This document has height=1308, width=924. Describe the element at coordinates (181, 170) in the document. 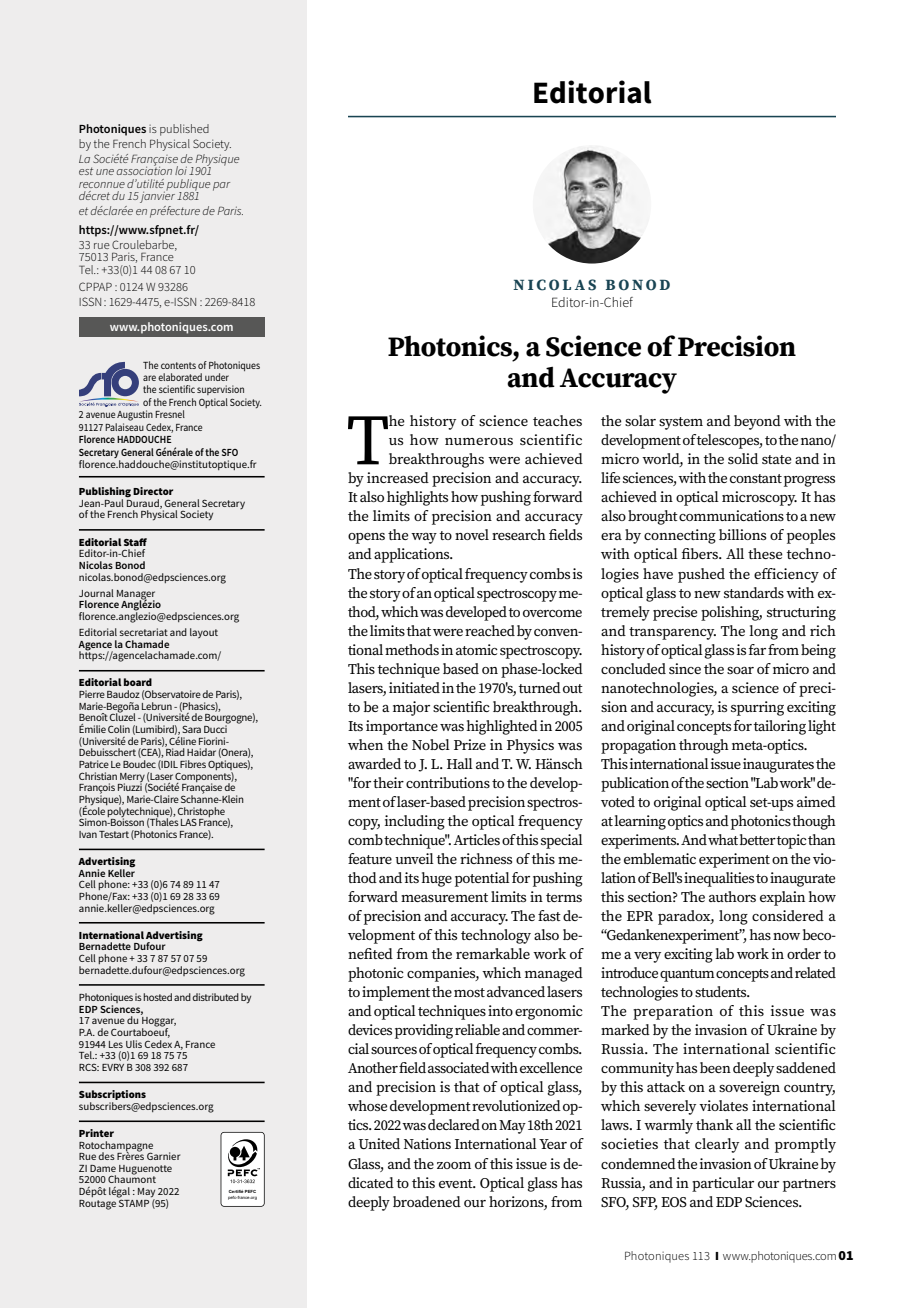

I see `loi` at that location.
